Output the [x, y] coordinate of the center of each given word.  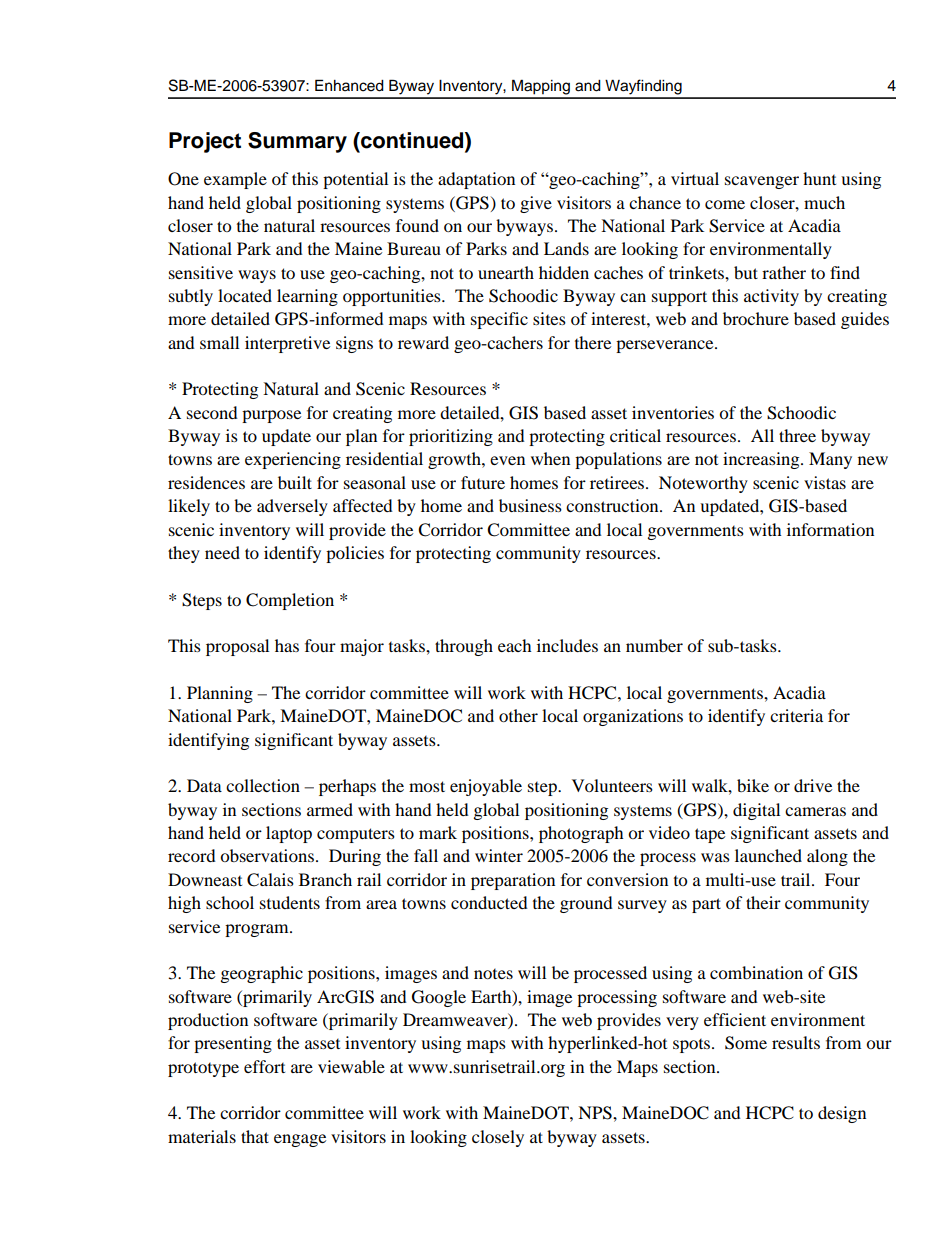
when [550, 458]
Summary [297, 142]
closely [498, 1138]
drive [813, 785]
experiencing [293, 460]
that [255, 1136]
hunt [819, 178]
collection [263, 785]
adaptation [476, 180]
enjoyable [486, 787]
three [797, 435]
